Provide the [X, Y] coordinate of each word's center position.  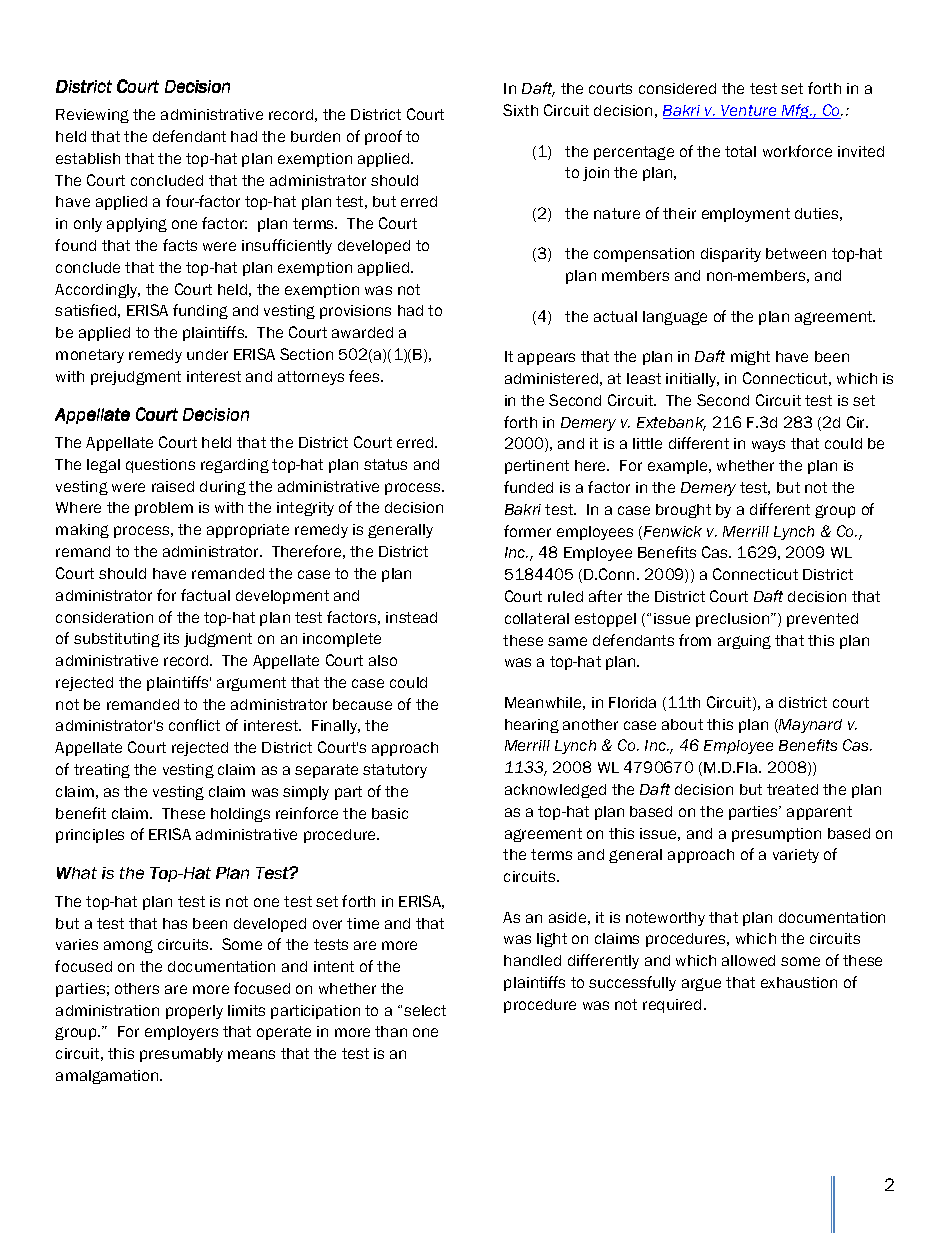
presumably [181, 1055]
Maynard [809, 726]
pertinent [537, 467]
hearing [532, 726]
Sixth [520, 110]
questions [160, 466]
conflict [194, 725]
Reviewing [92, 116]
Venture [749, 112]
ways [768, 446]
